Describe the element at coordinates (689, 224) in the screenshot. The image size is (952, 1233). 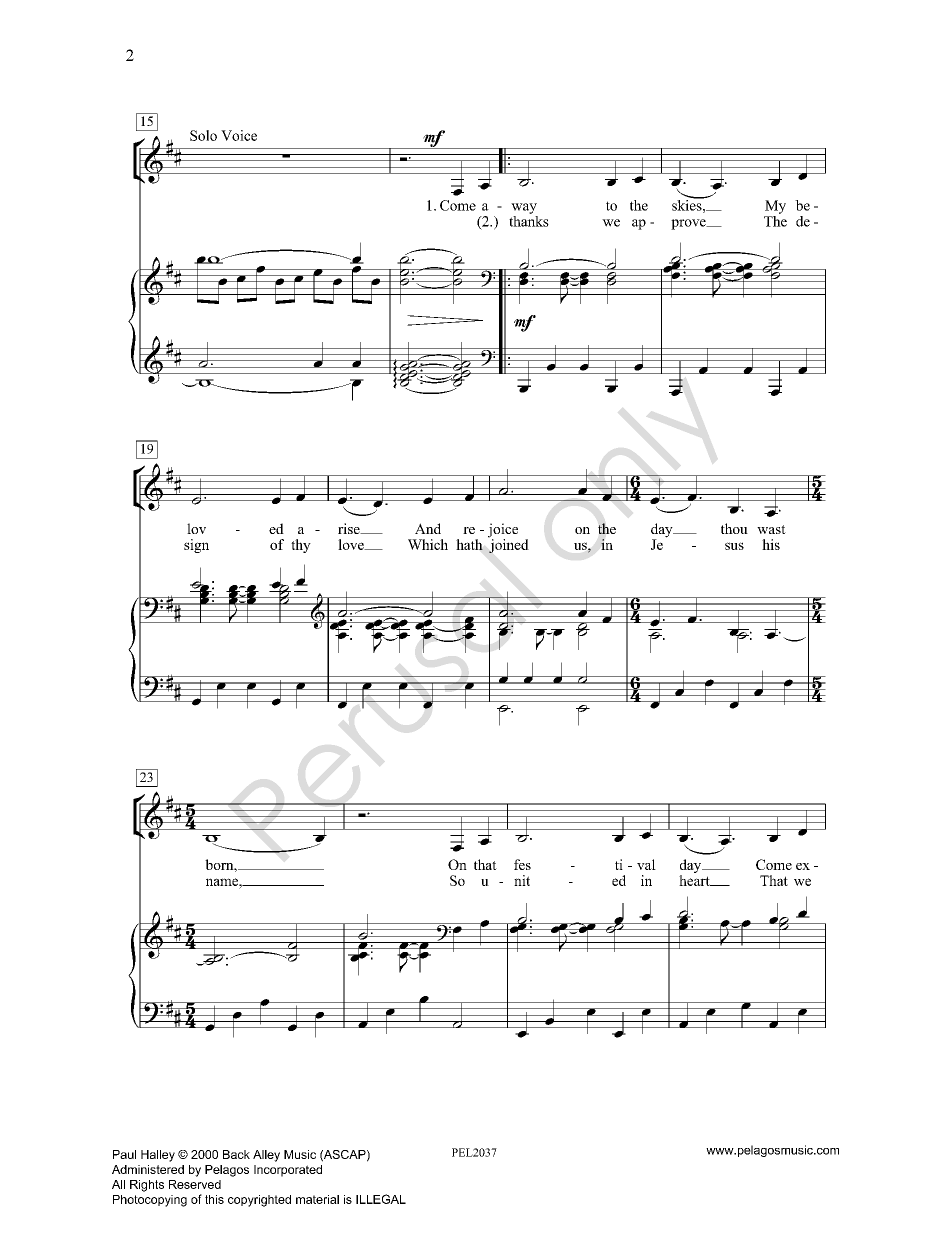
I see `prove` at that location.
